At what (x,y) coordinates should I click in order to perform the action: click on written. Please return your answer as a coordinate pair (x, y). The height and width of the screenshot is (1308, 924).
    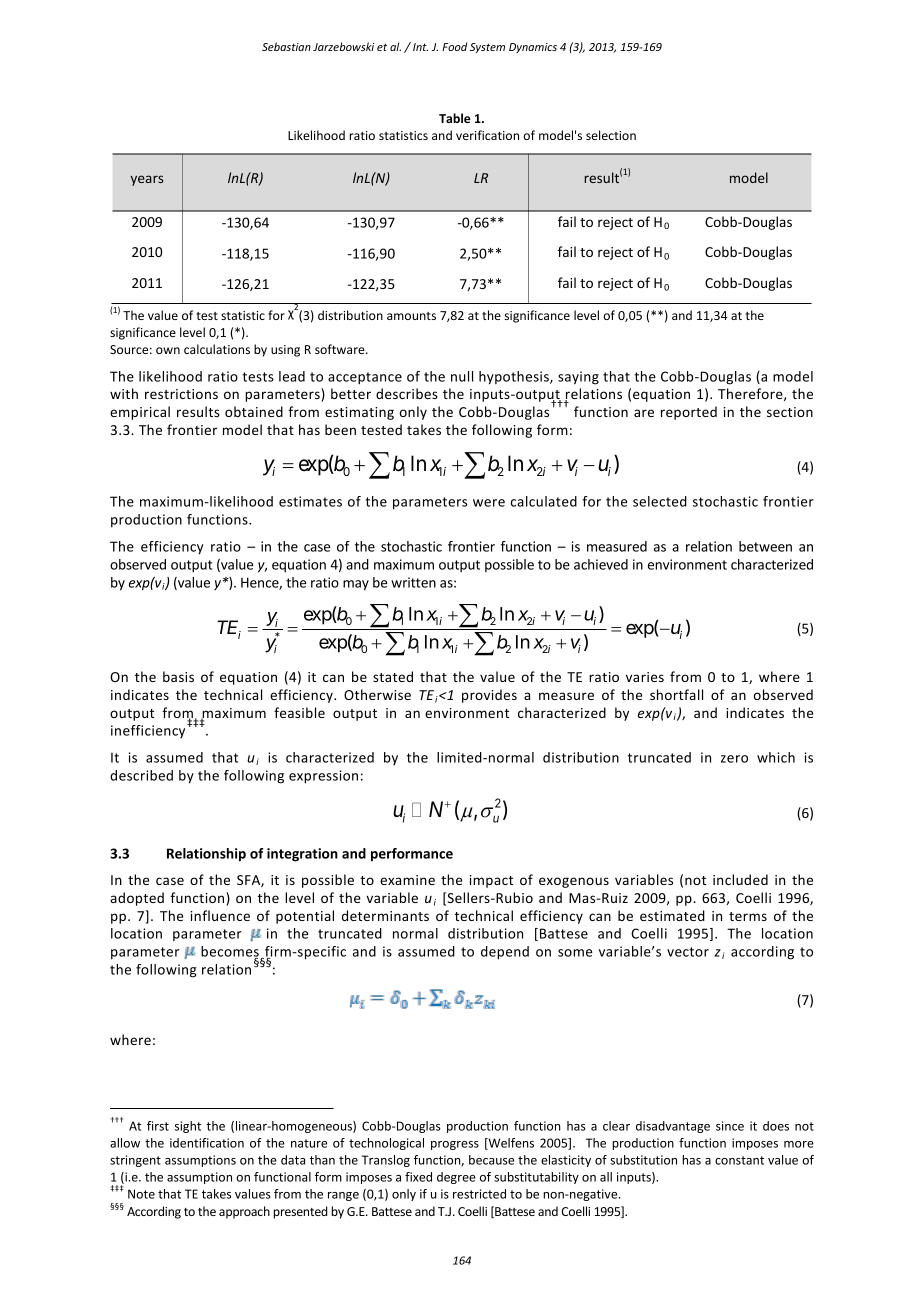
    Looking at the image, I should click on (413, 582).
